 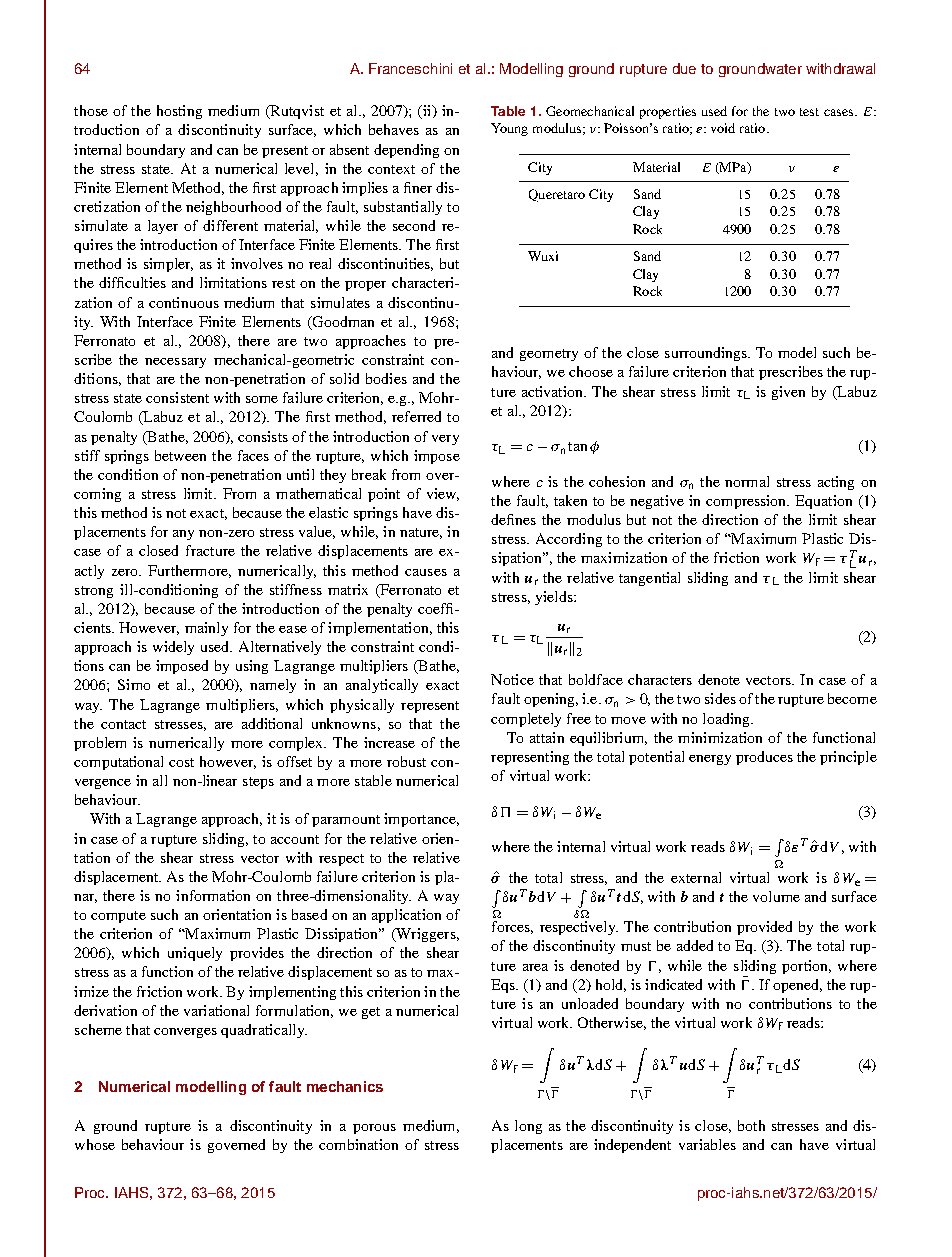 I want to click on information, so click(x=213, y=895).
